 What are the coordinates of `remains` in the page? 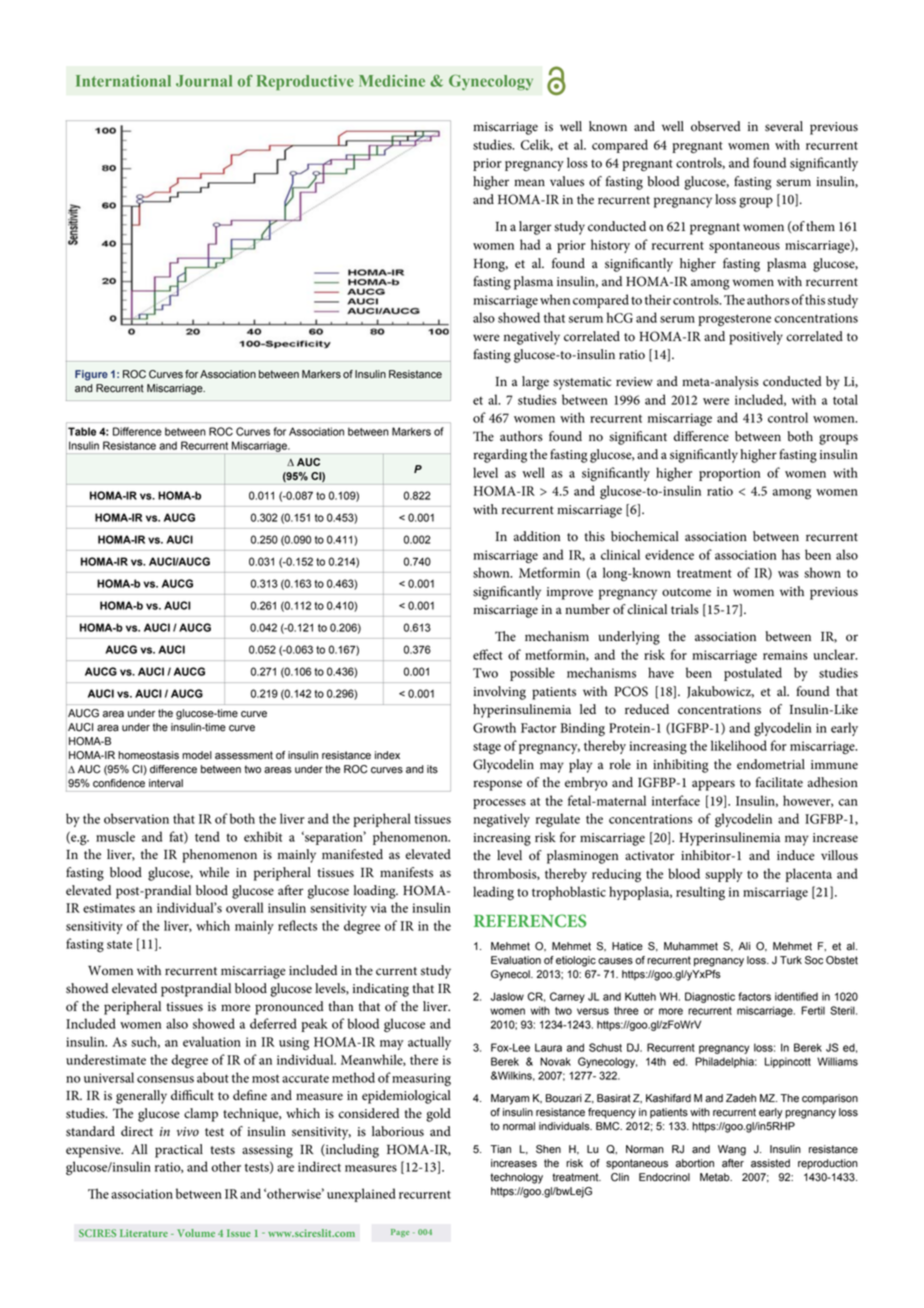 It's located at (785, 655).
